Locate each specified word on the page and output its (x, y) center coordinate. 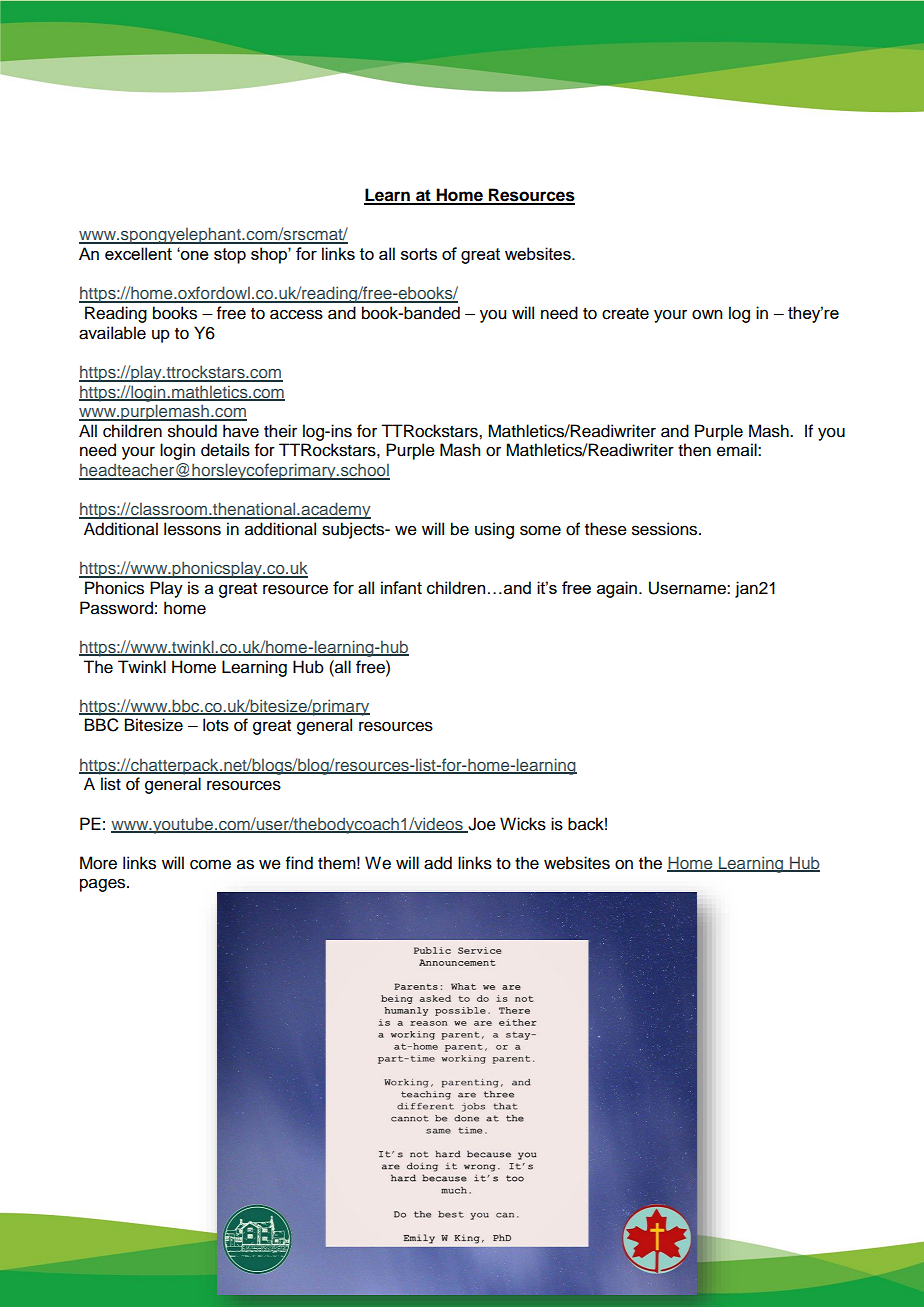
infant (401, 587)
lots (216, 725)
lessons (192, 529)
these (606, 529)
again (617, 589)
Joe (481, 824)
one (194, 255)
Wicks (523, 824)
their (280, 431)
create (625, 314)
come (210, 864)
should (192, 431)
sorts (419, 254)
